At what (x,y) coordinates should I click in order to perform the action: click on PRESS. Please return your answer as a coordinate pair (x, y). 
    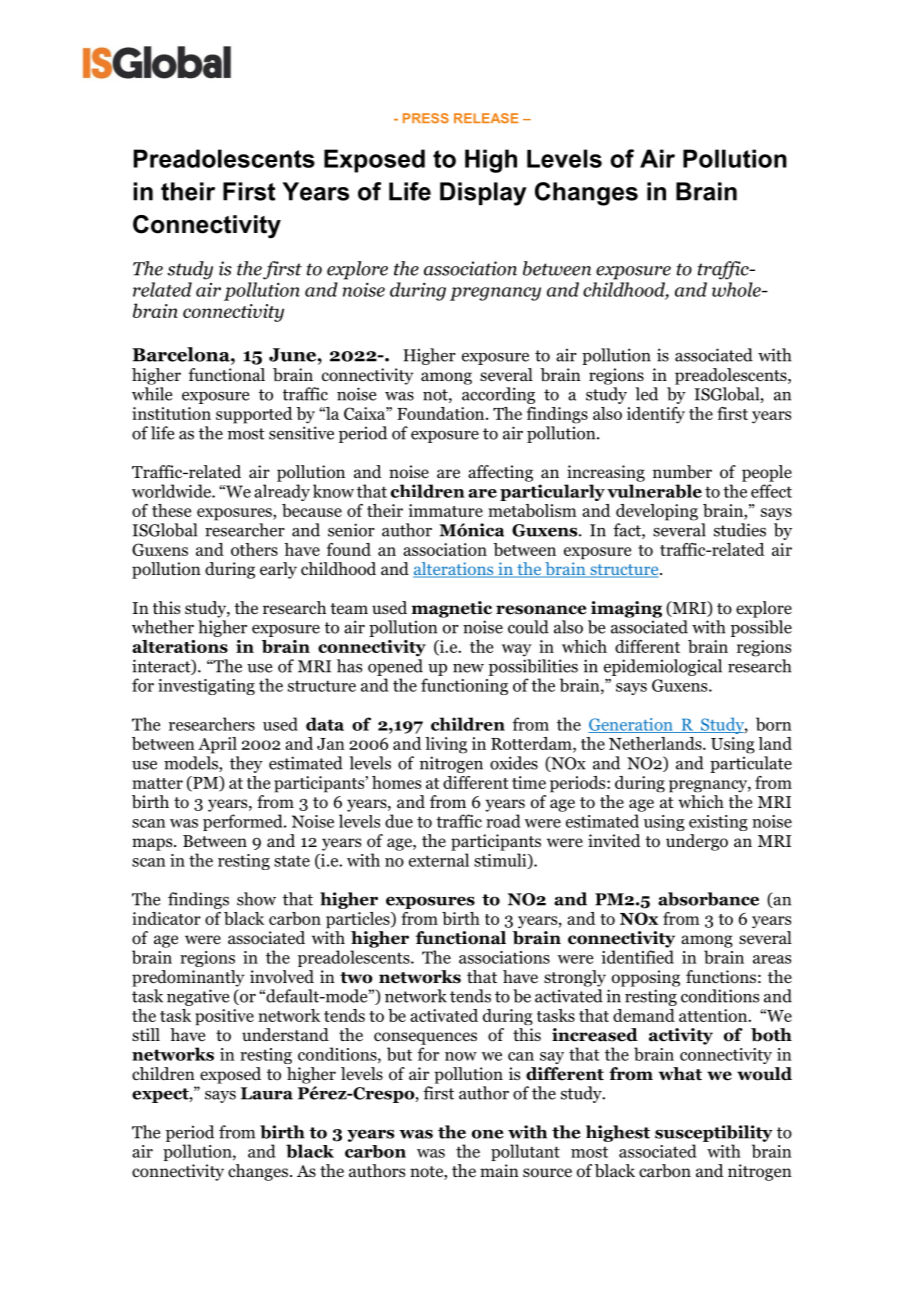
    Looking at the image, I should click on (426, 118).
